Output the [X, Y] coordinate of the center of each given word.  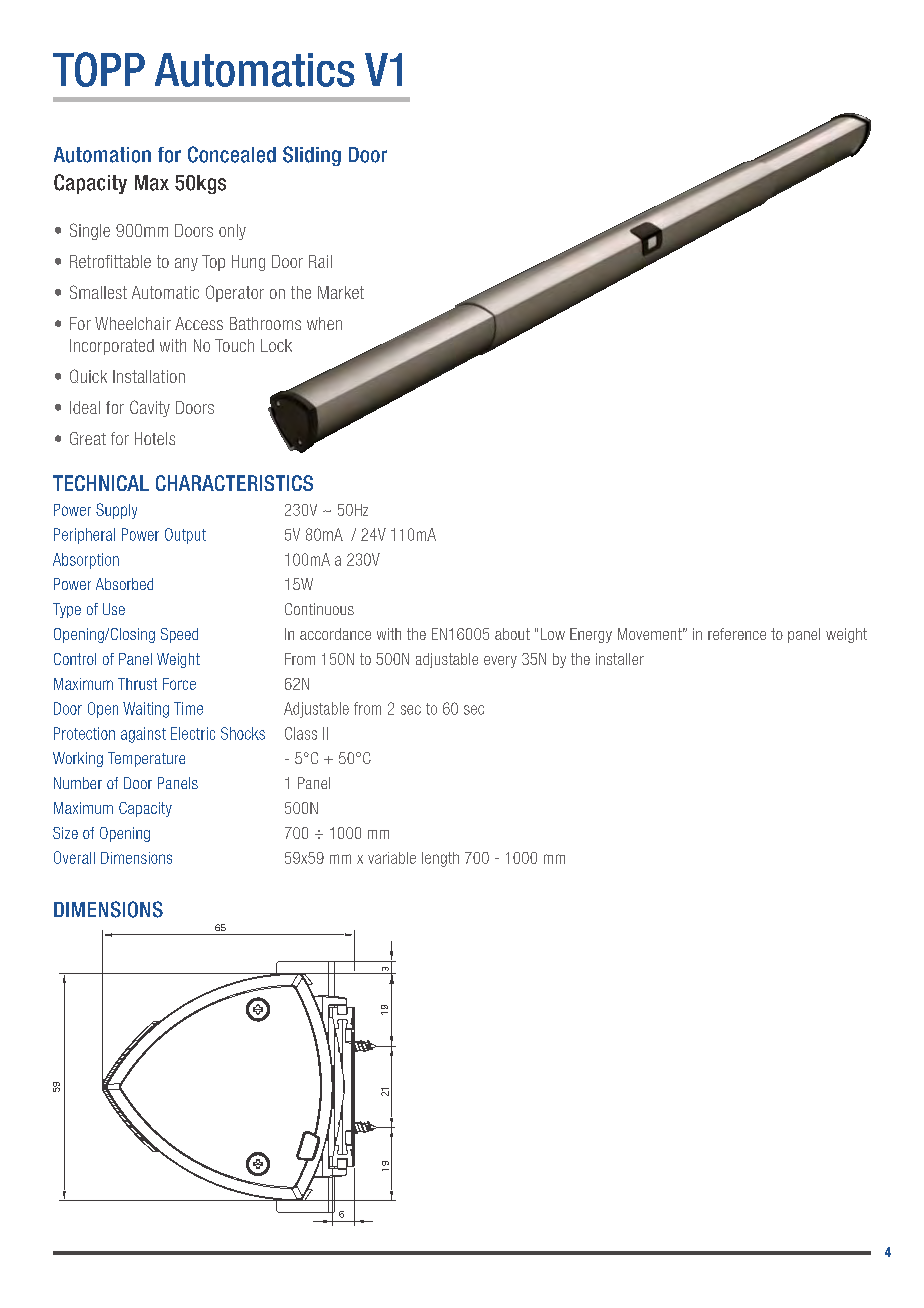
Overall [74, 857]
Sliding [312, 156]
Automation [102, 155]
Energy [591, 635]
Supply [116, 511]
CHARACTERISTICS [234, 483]
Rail [320, 261]
